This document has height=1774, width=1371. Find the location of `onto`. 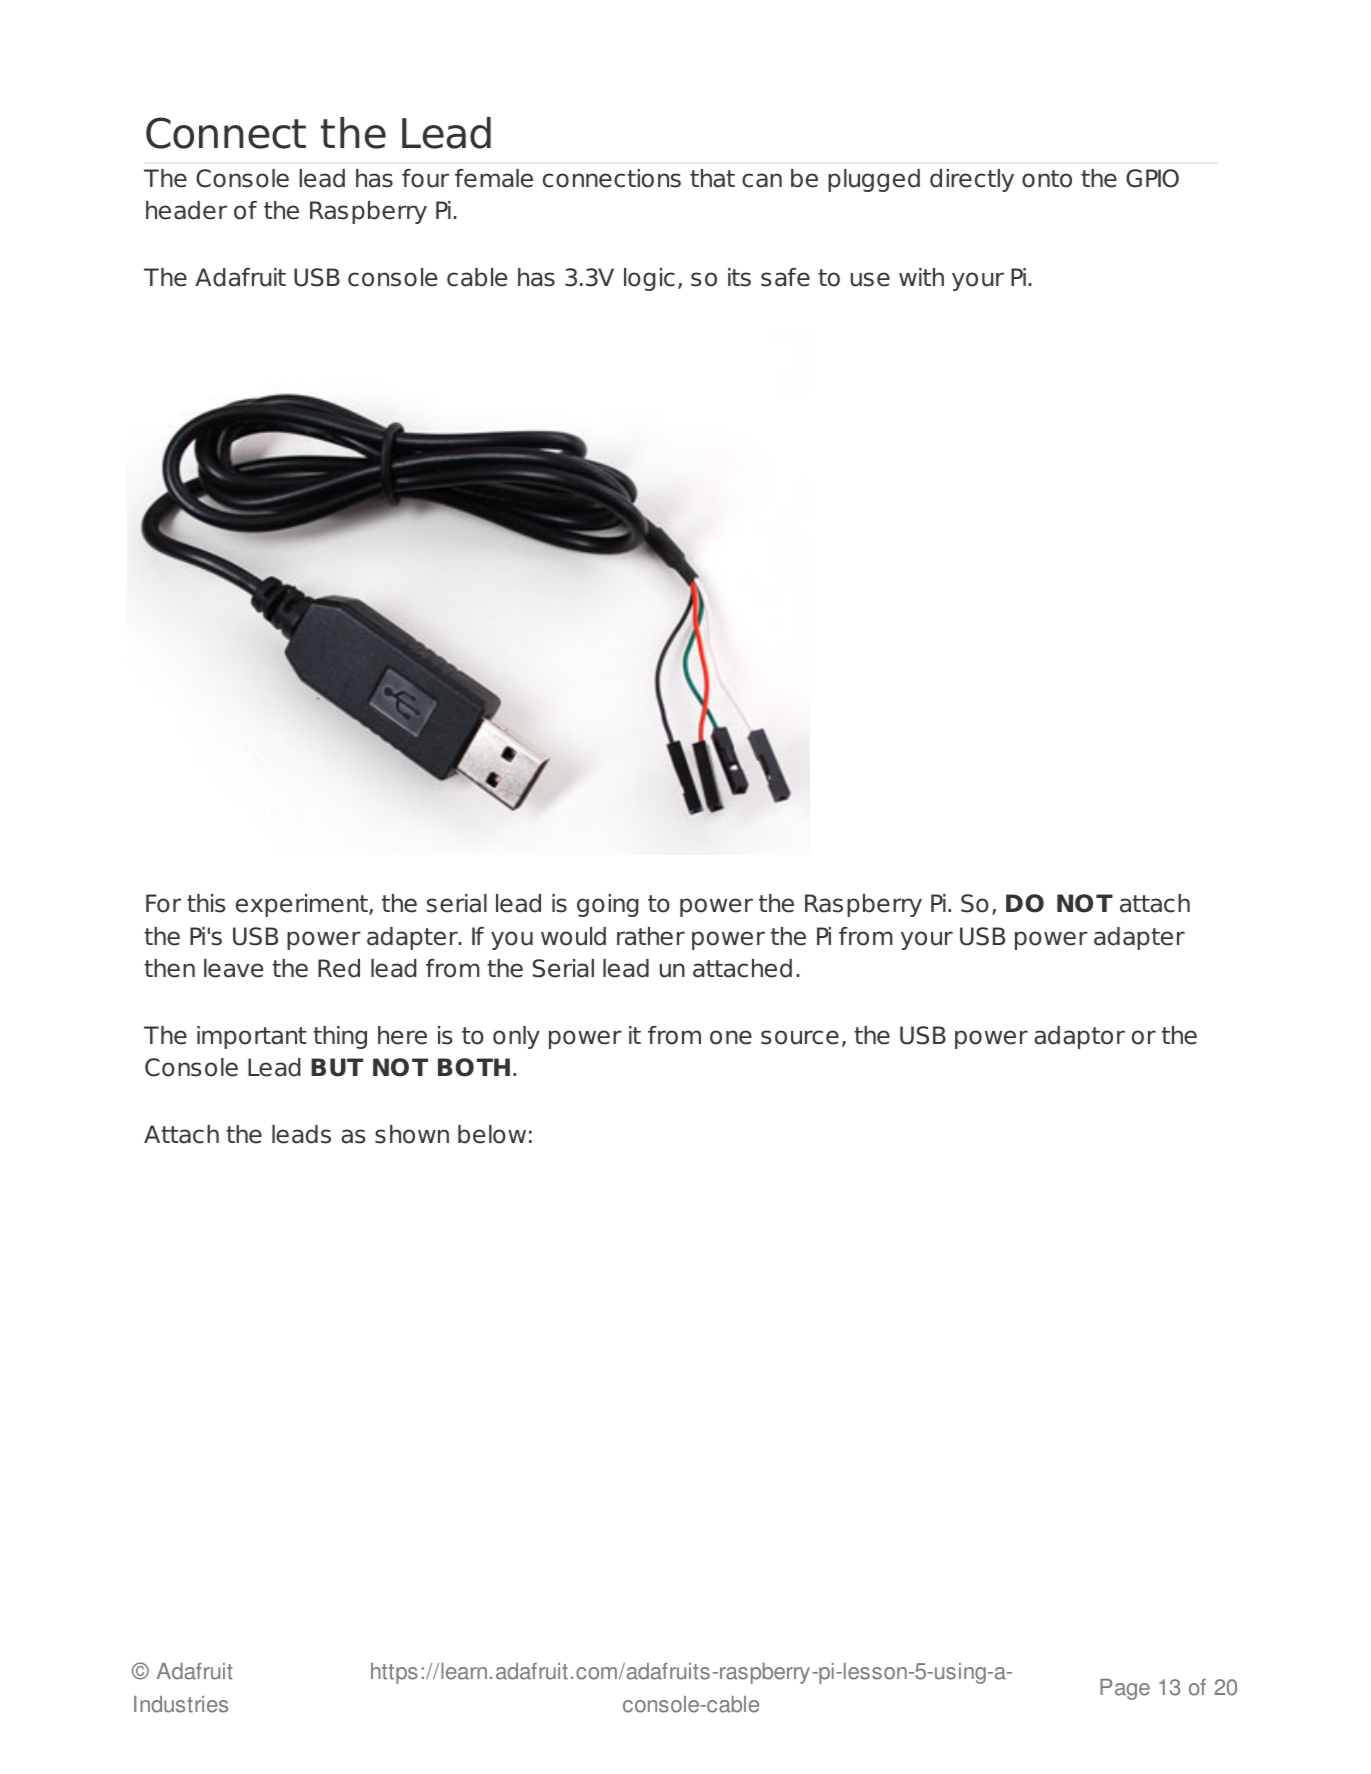

onto is located at coordinates (1047, 179).
